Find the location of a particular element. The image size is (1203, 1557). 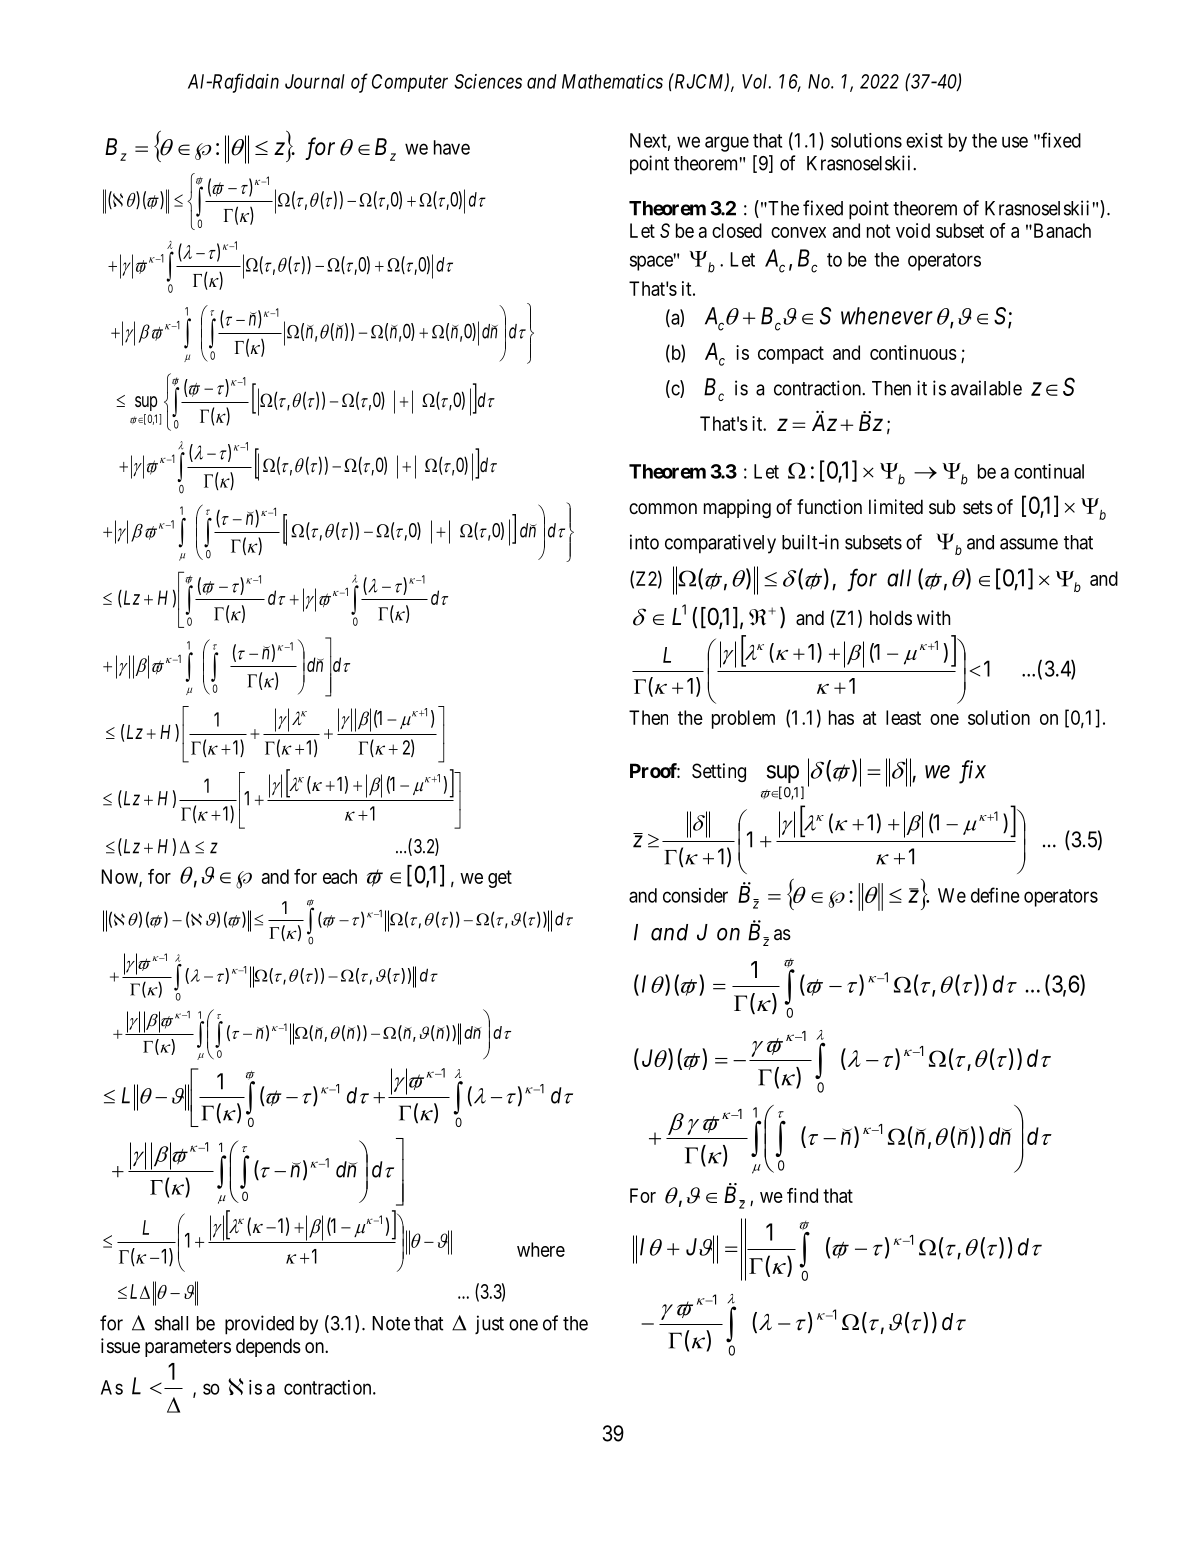

exist is located at coordinates (924, 140).
